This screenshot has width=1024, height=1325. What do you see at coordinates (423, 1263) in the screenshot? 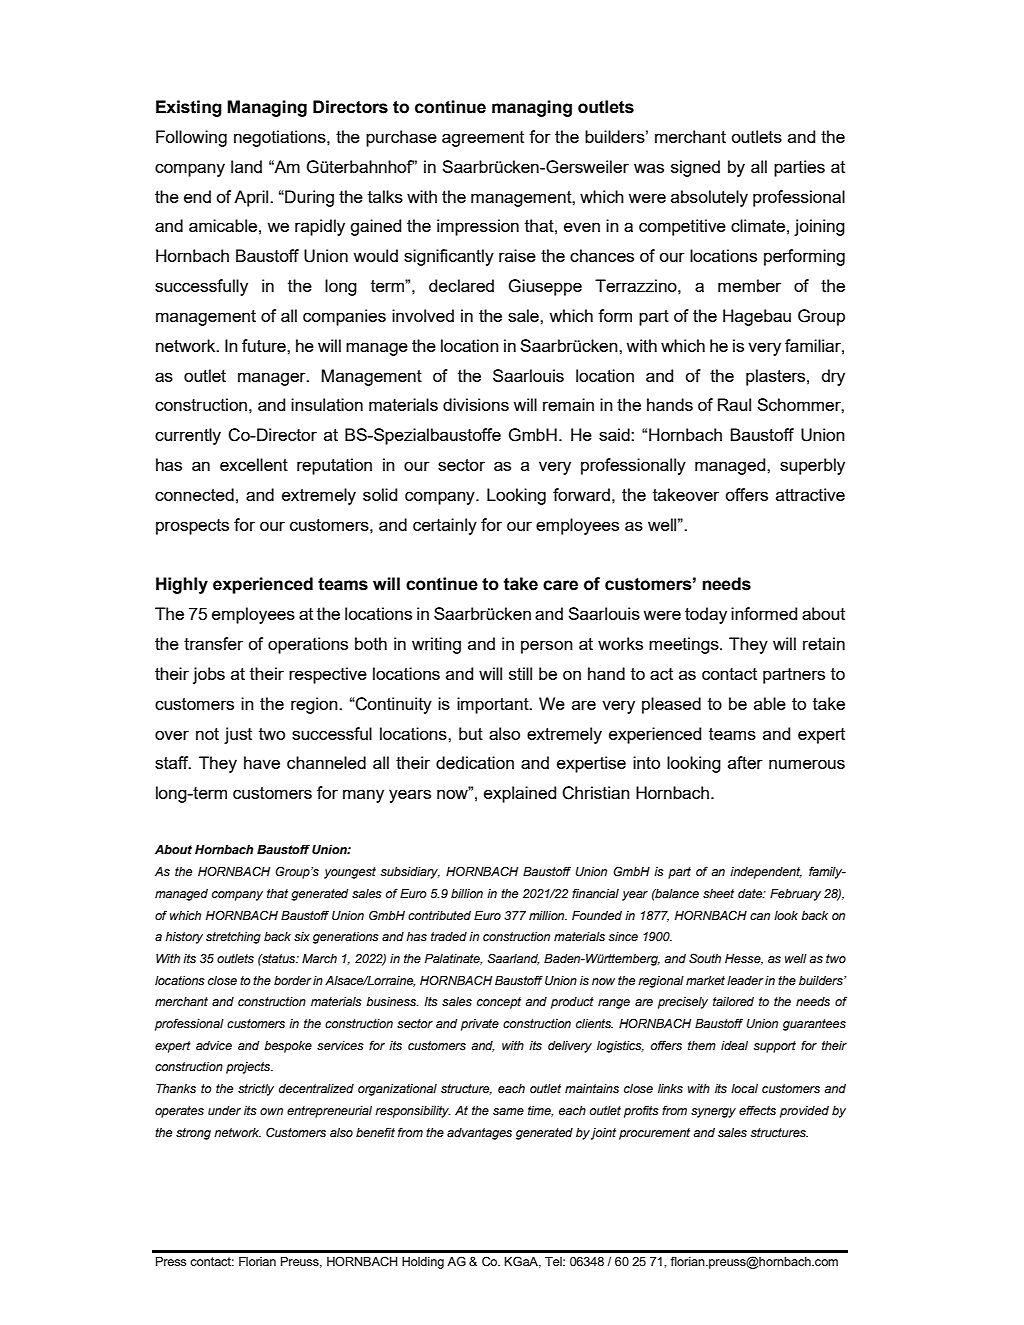
I see `Holding` at bounding box center [423, 1263].
